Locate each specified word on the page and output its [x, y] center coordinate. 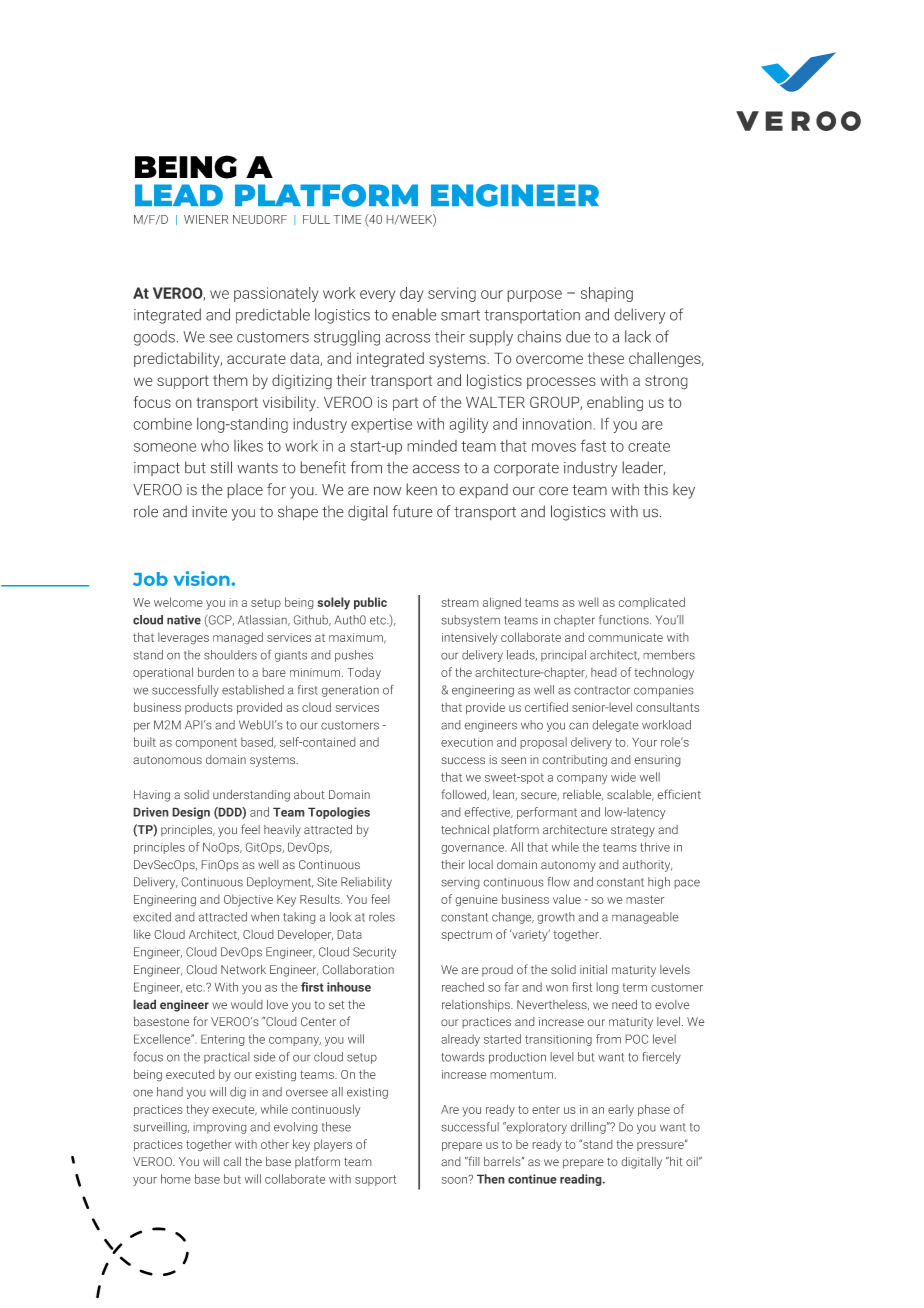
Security [374, 953]
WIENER [206, 219]
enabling [615, 404]
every [377, 296]
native [184, 620]
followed [465, 795]
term [634, 987]
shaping [607, 294]
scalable [630, 795]
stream [460, 602]
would [247, 1005]
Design [191, 813]
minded [432, 446]
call [232, 1162]
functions [625, 620]
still [221, 467]
